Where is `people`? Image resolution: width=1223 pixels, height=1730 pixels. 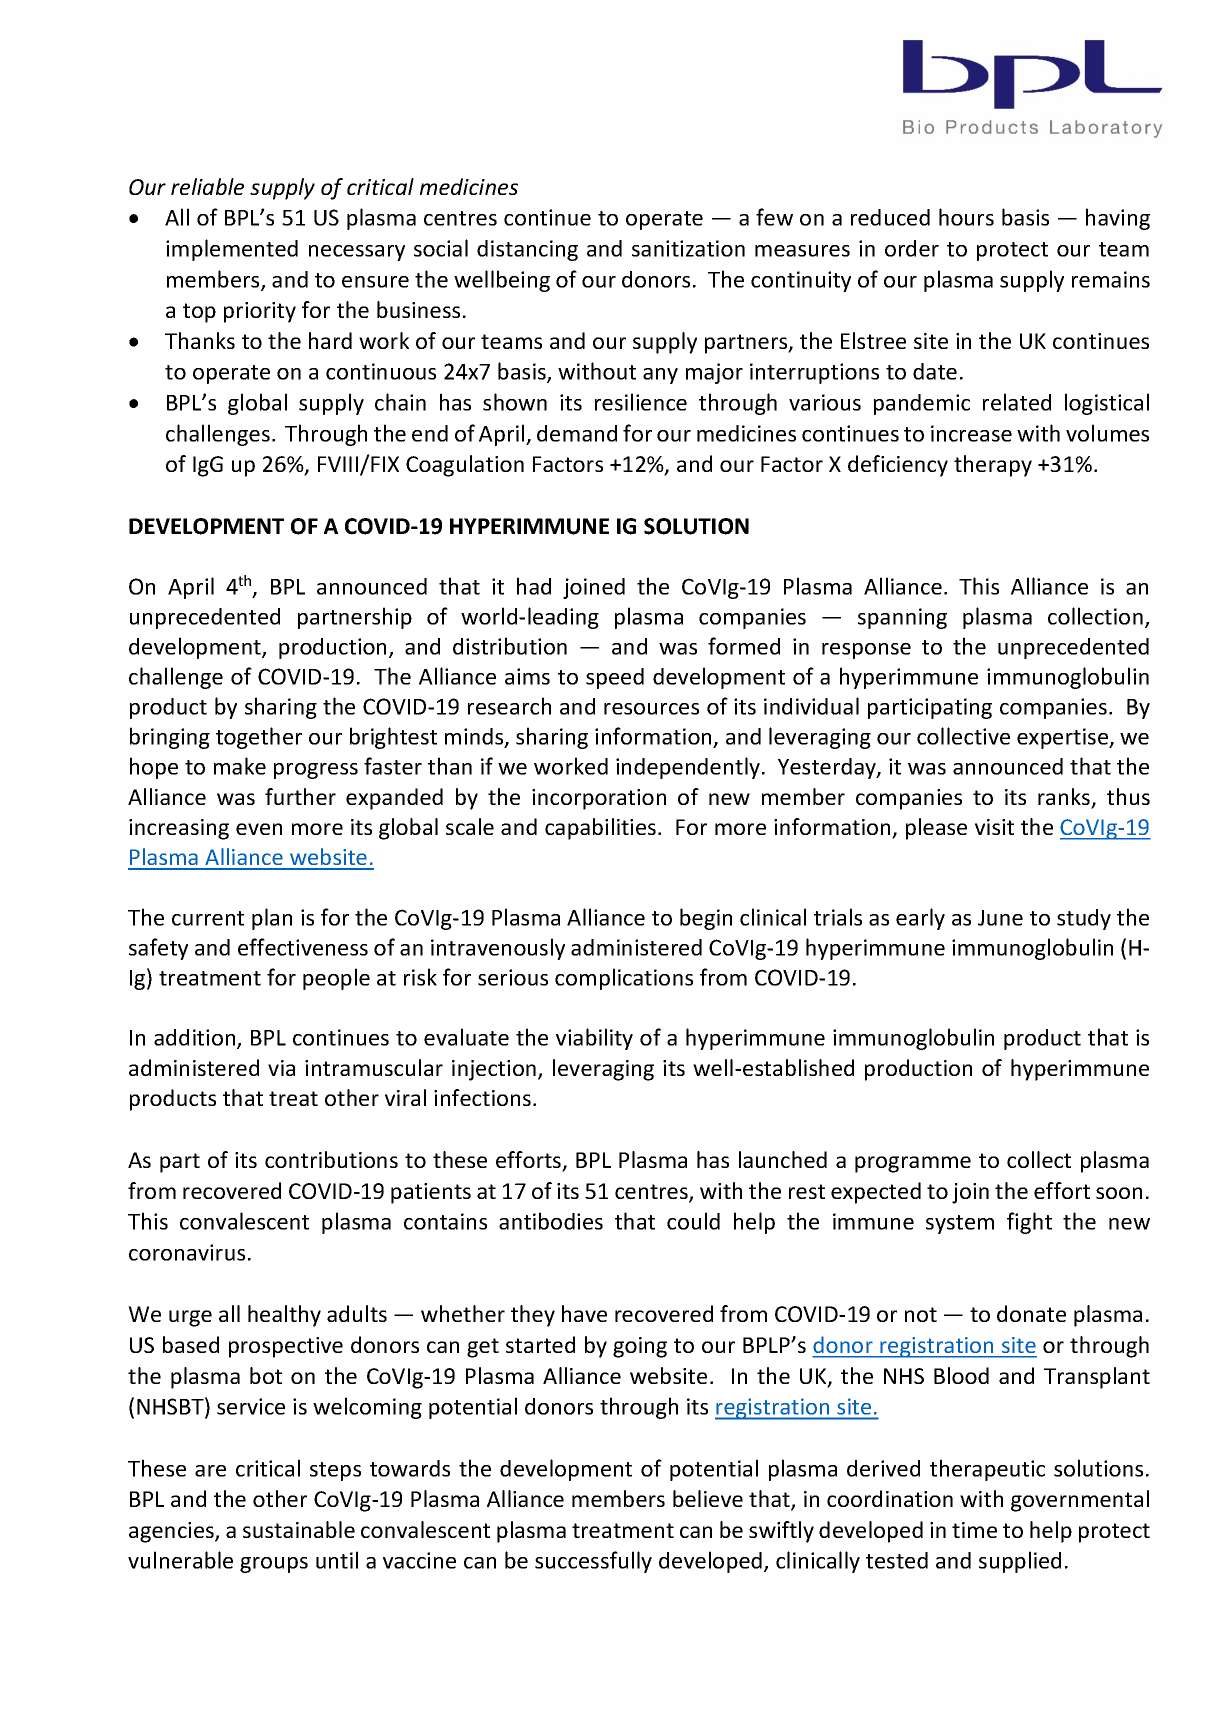 people is located at coordinates (336, 979).
